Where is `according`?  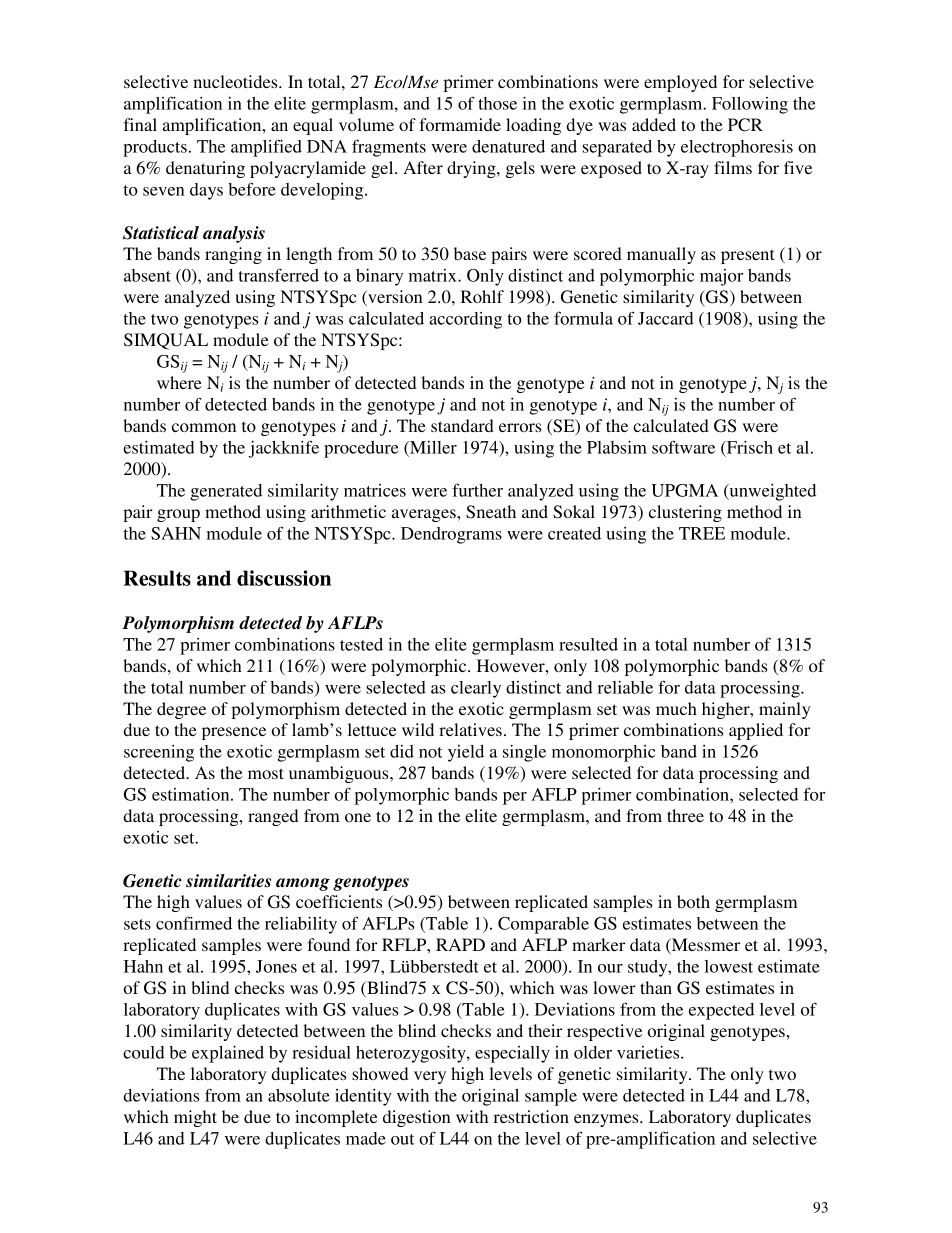 according is located at coordinates (465, 320).
